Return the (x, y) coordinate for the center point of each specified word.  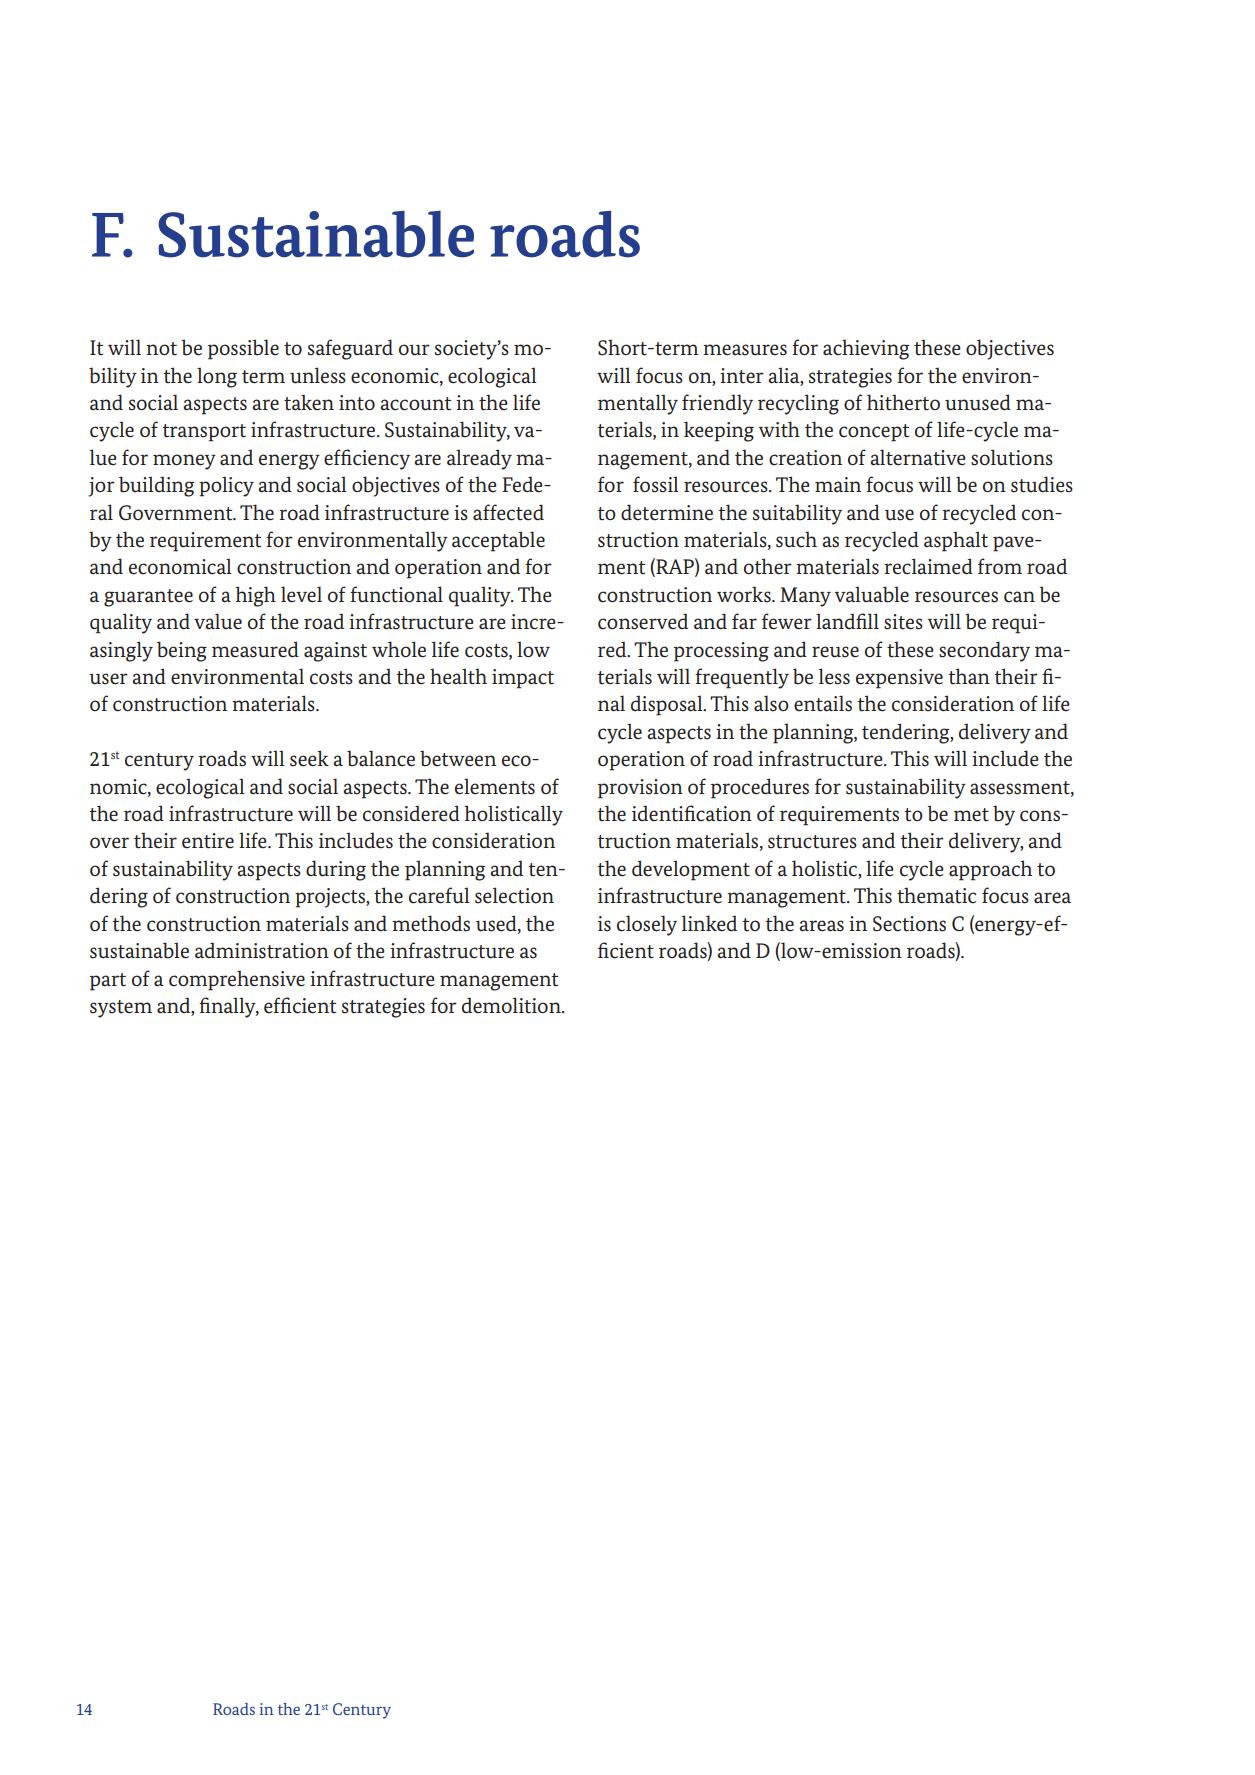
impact (523, 679)
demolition (512, 1005)
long (217, 378)
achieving (866, 349)
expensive (899, 679)
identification (692, 813)
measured (255, 649)
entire (208, 841)
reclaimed (928, 566)
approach (990, 870)
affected (508, 512)
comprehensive (237, 980)
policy (226, 487)
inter (742, 376)
